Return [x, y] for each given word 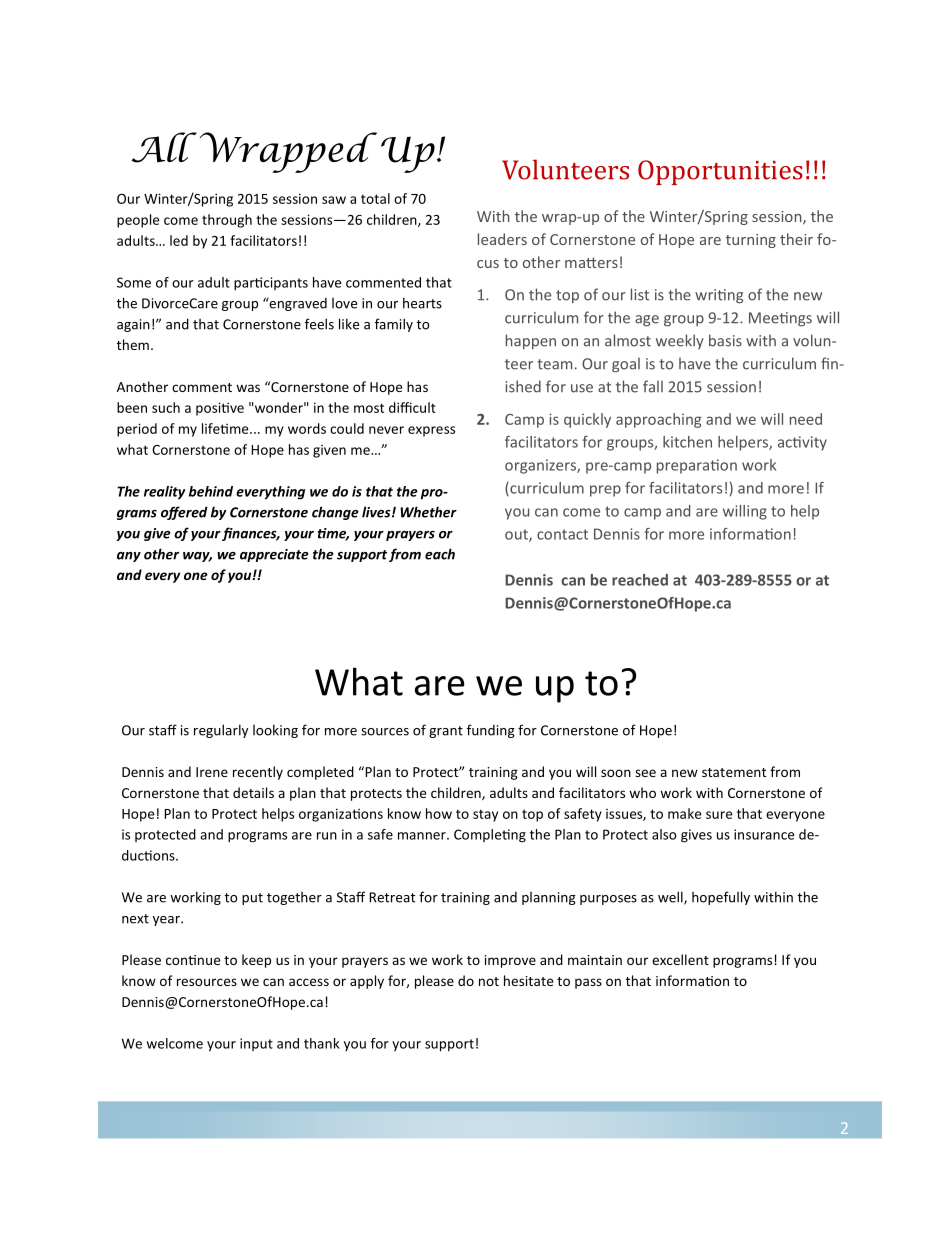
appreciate [274, 555]
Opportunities [720, 172]
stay [485, 815]
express [431, 431]
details [253, 792]
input [256, 1044]
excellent [680, 959]
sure [719, 815]
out [517, 535]
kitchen [687, 442]
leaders [502, 239]
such [166, 407]
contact [562, 534]
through [227, 221]
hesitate [528, 980]
